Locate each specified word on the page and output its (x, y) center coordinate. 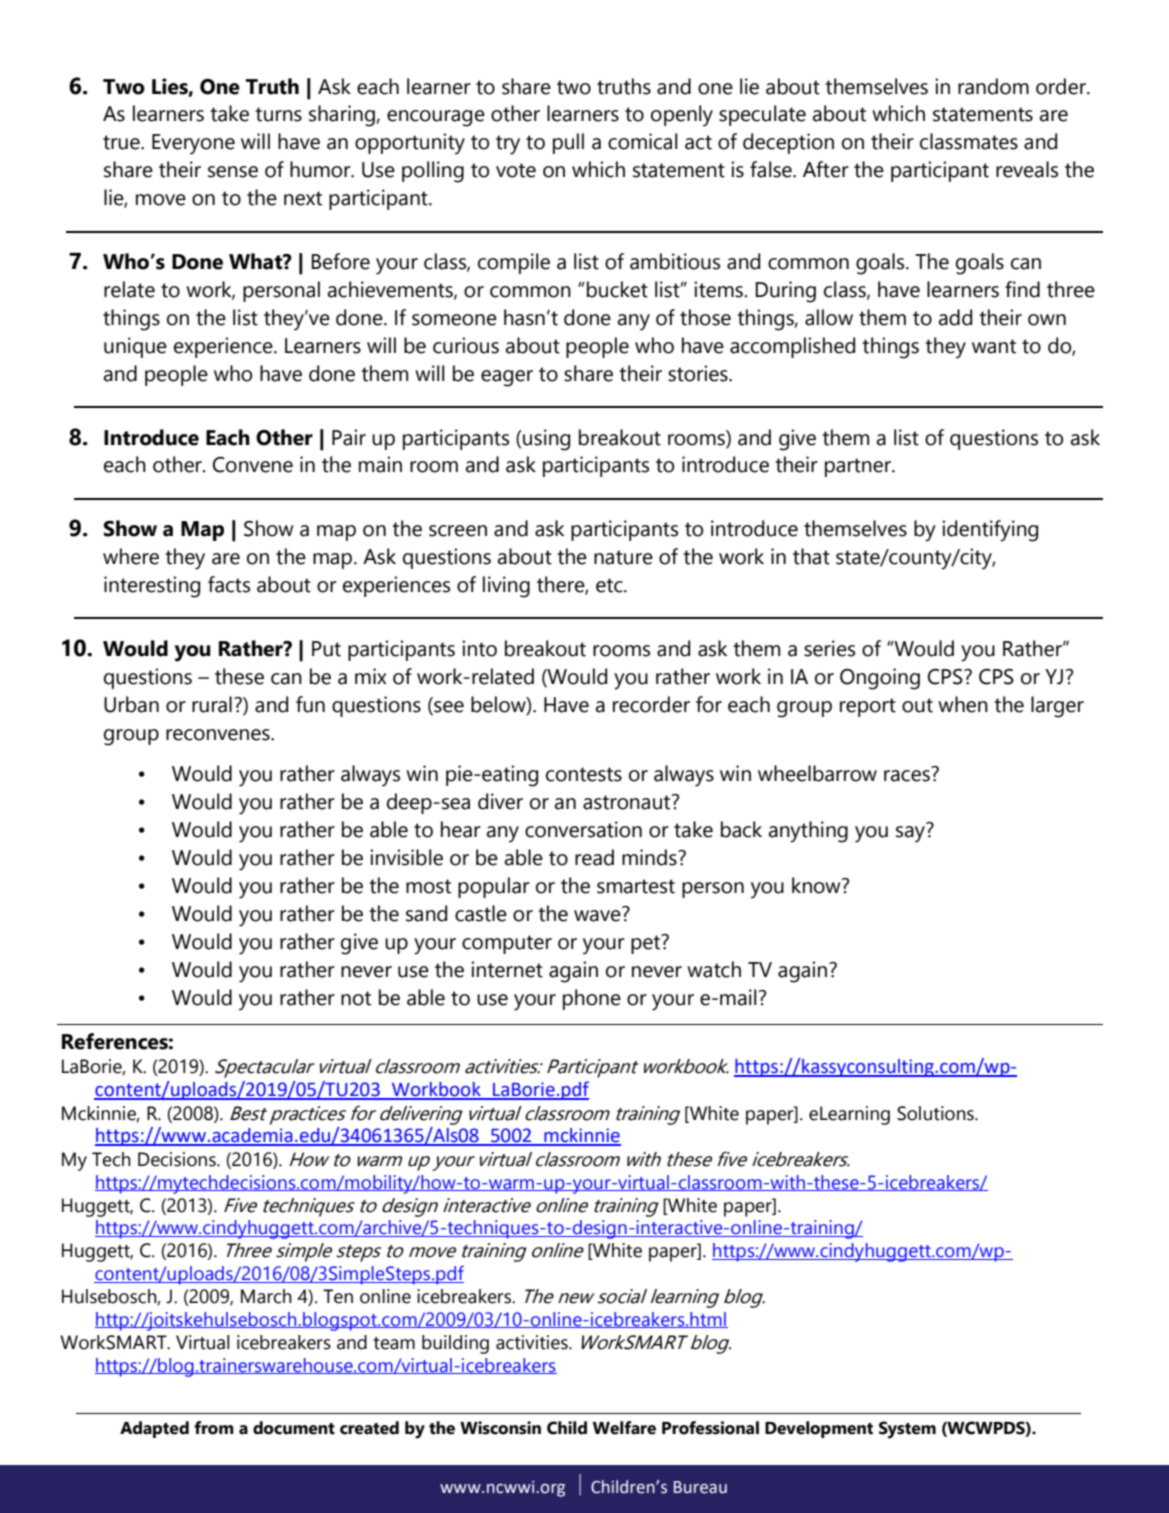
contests (584, 774)
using (545, 440)
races (907, 776)
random (993, 86)
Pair (349, 437)
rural (212, 704)
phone (592, 999)
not (356, 998)
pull (568, 143)
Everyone (193, 144)
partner (859, 467)
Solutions (936, 1113)
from (214, 1428)
